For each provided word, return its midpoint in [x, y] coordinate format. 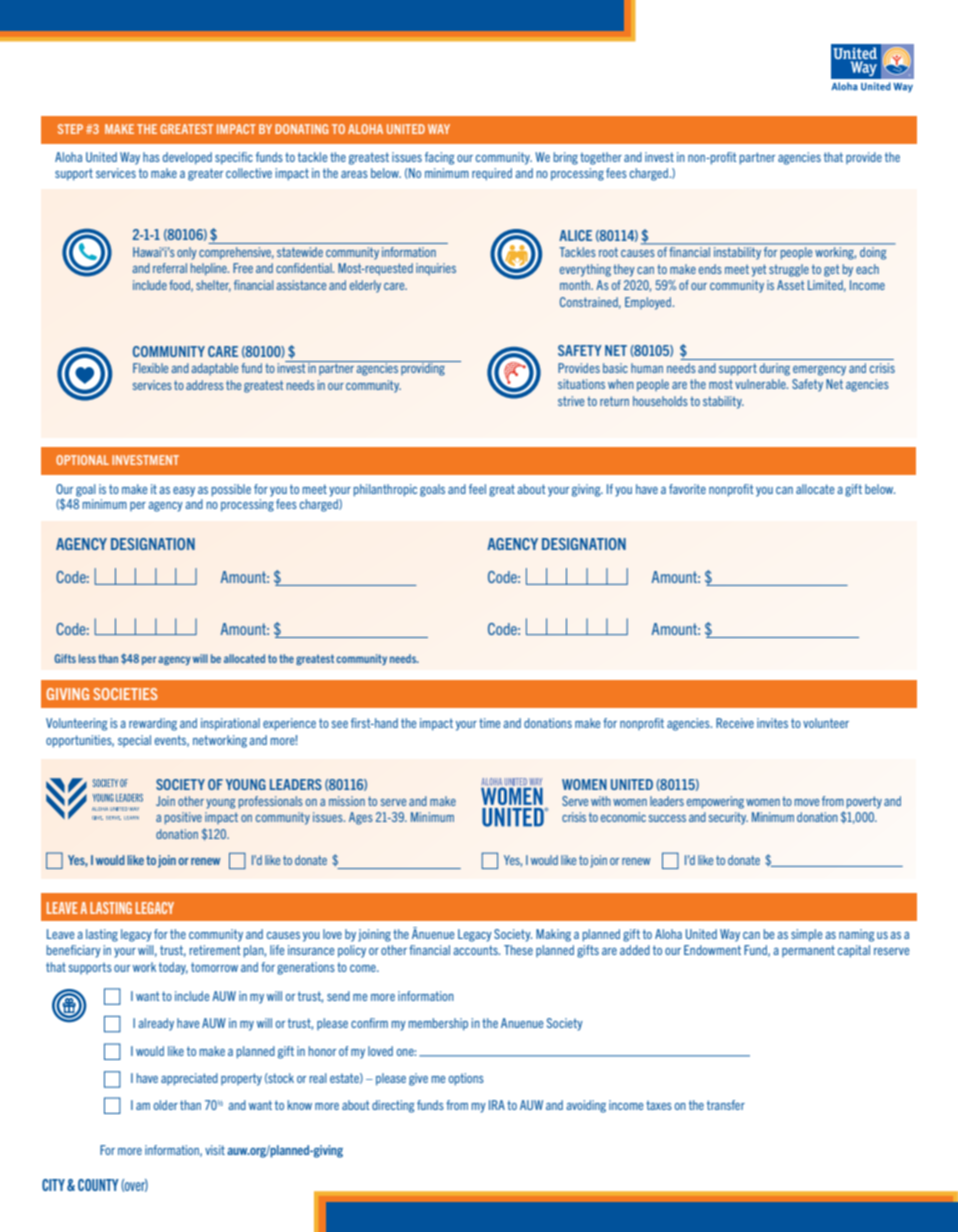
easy [184, 492]
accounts [476, 950]
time [489, 723]
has [151, 157]
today [173, 968]
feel [477, 489]
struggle [789, 270]
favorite [687, 489]
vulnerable [761, 384]
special [134, 741]
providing [423, 368]
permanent [808, 951]
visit [215, 1150]
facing [439, 158]
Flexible [150, 368]
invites [772, 723]
